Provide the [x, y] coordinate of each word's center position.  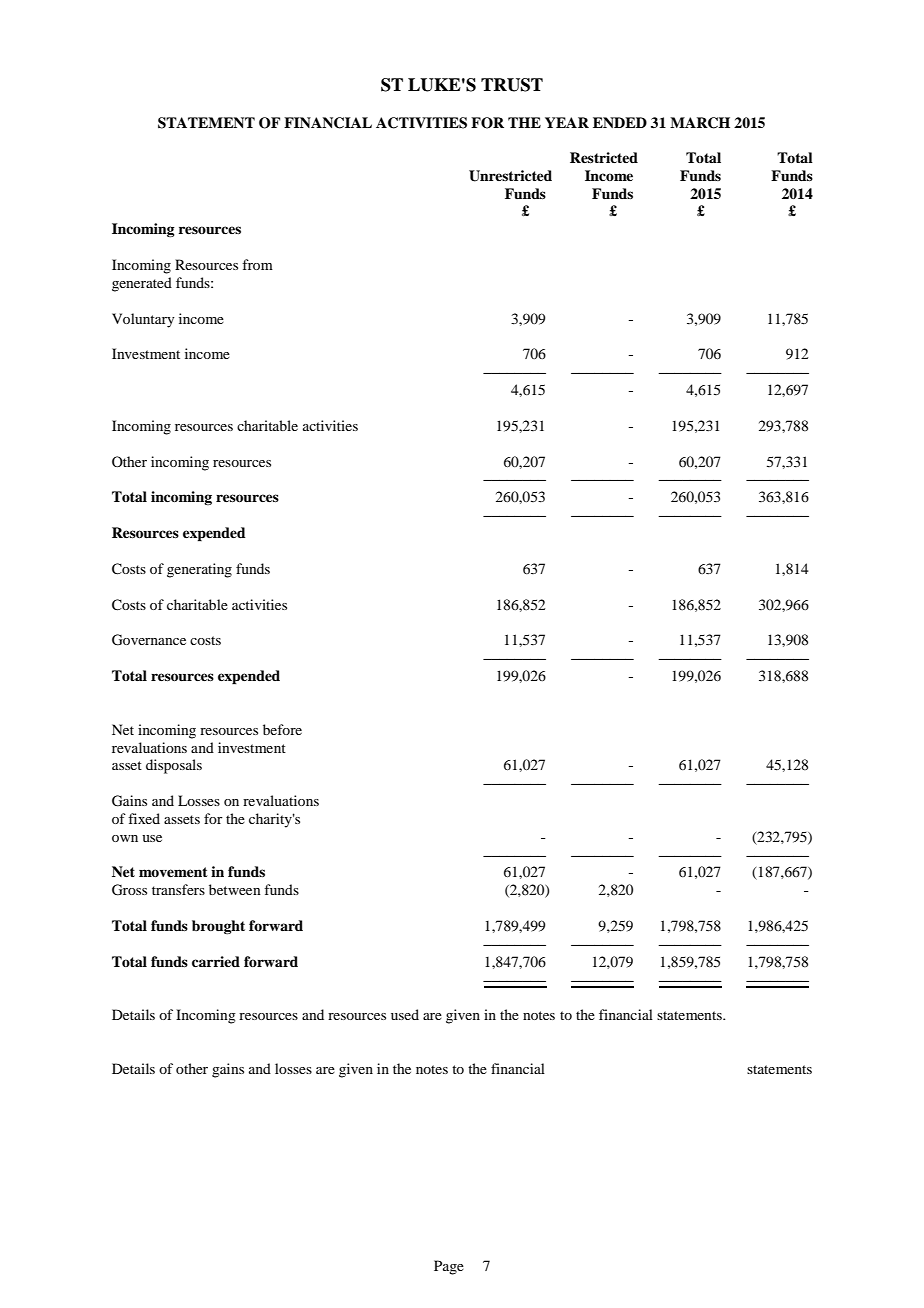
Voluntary [143, 320]
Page [449, 1267]
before [282, 729]
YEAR [567, 122]
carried [216, 961]
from [257, 264]
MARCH [700, 123]
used [405, 1014]
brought [218, 927]
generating [199, 570]
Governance [149, 640]
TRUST [512, 85]
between [235, 889]
